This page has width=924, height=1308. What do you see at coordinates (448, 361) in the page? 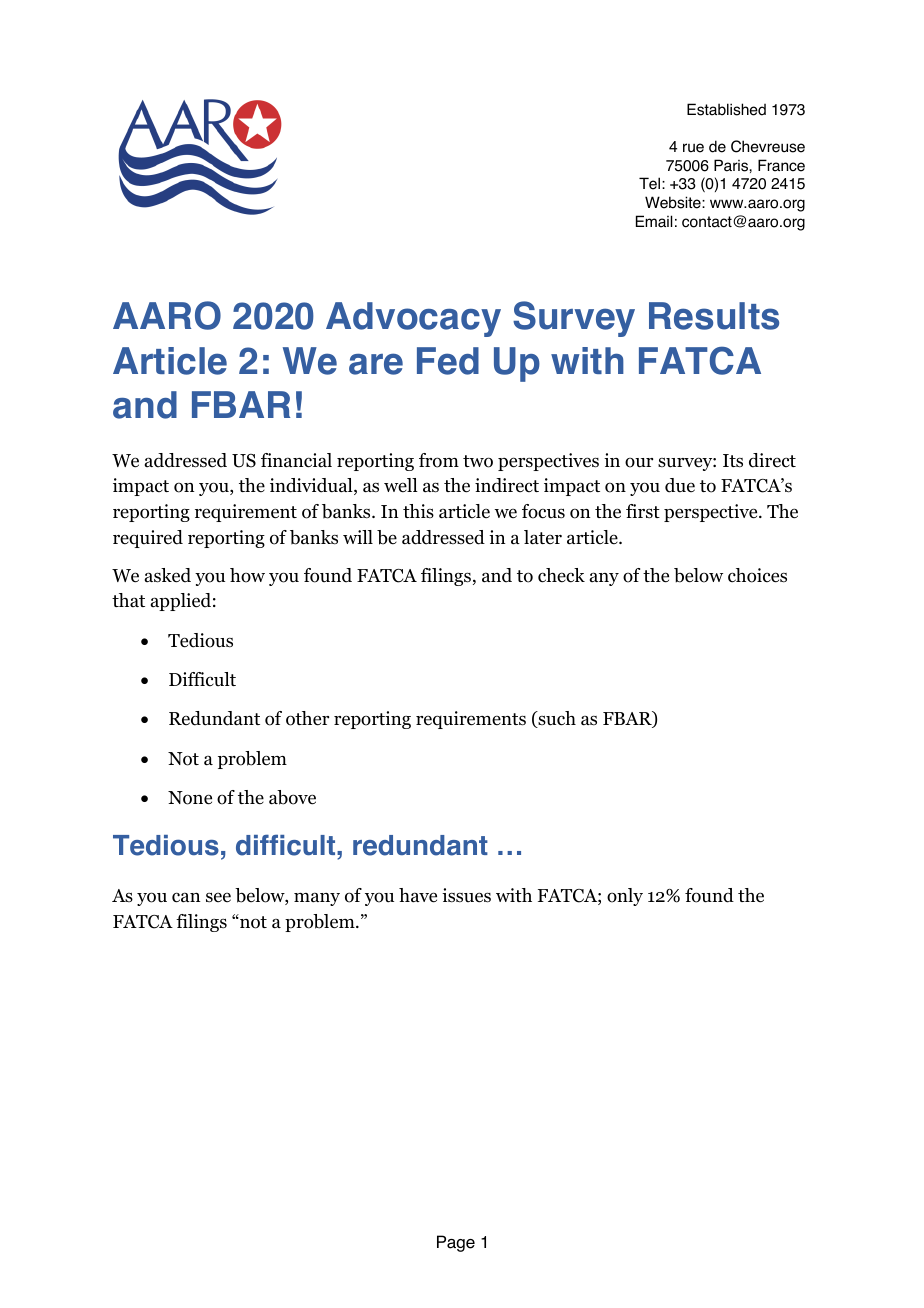
I see `Fed` at bounding box center [448, 361].
